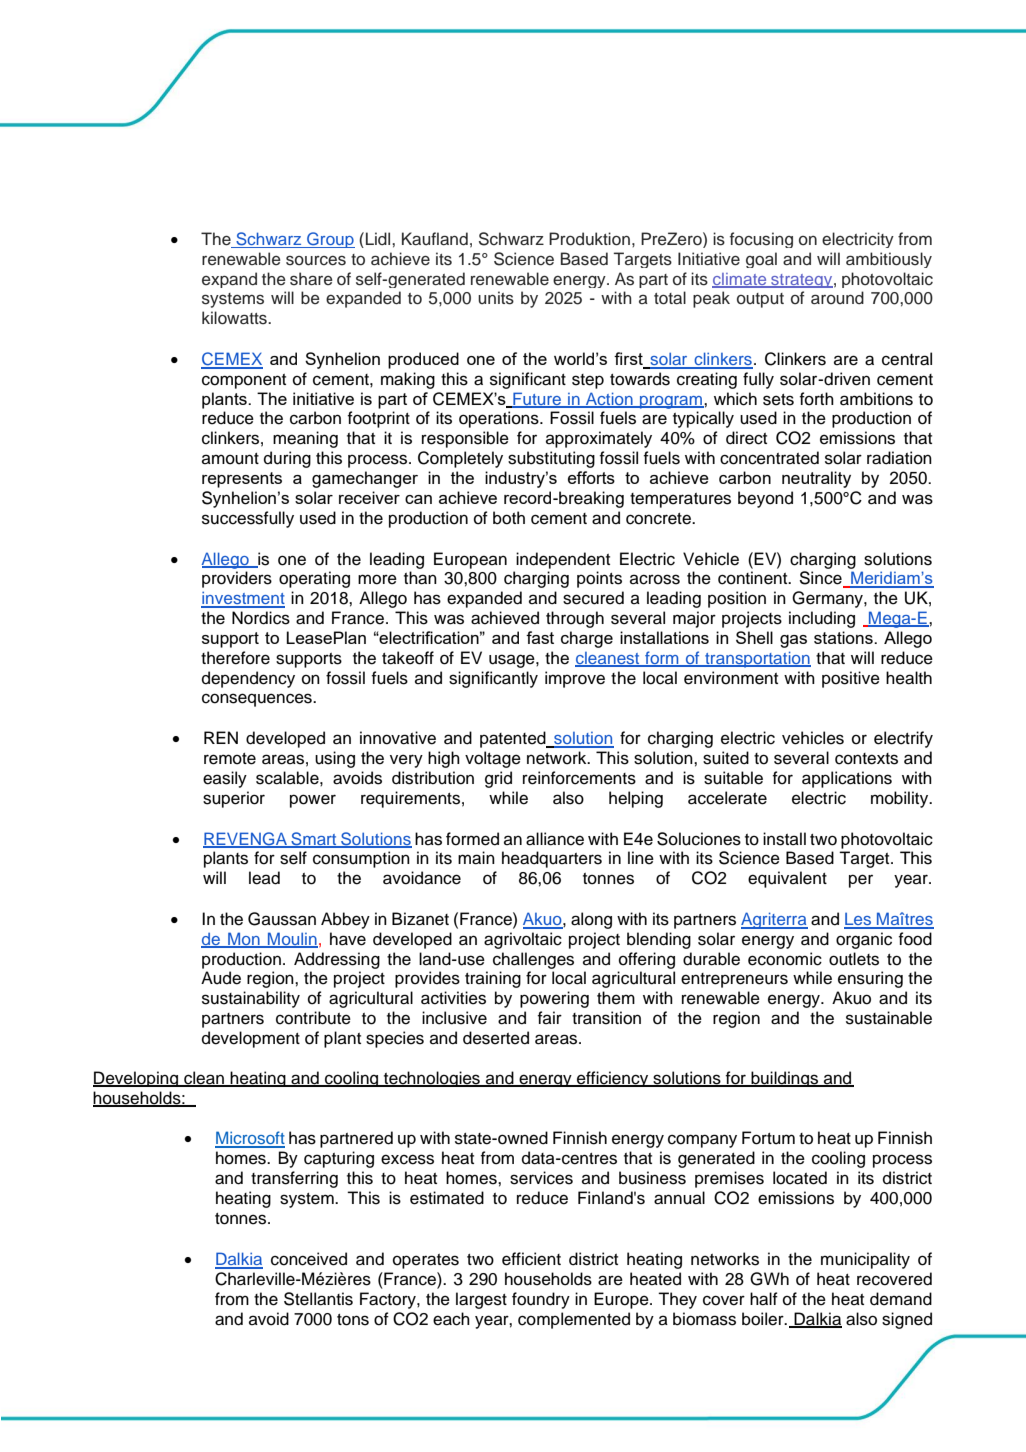  Describe the element at coordinates (837, 298) in the page. I see `around` at that location.
